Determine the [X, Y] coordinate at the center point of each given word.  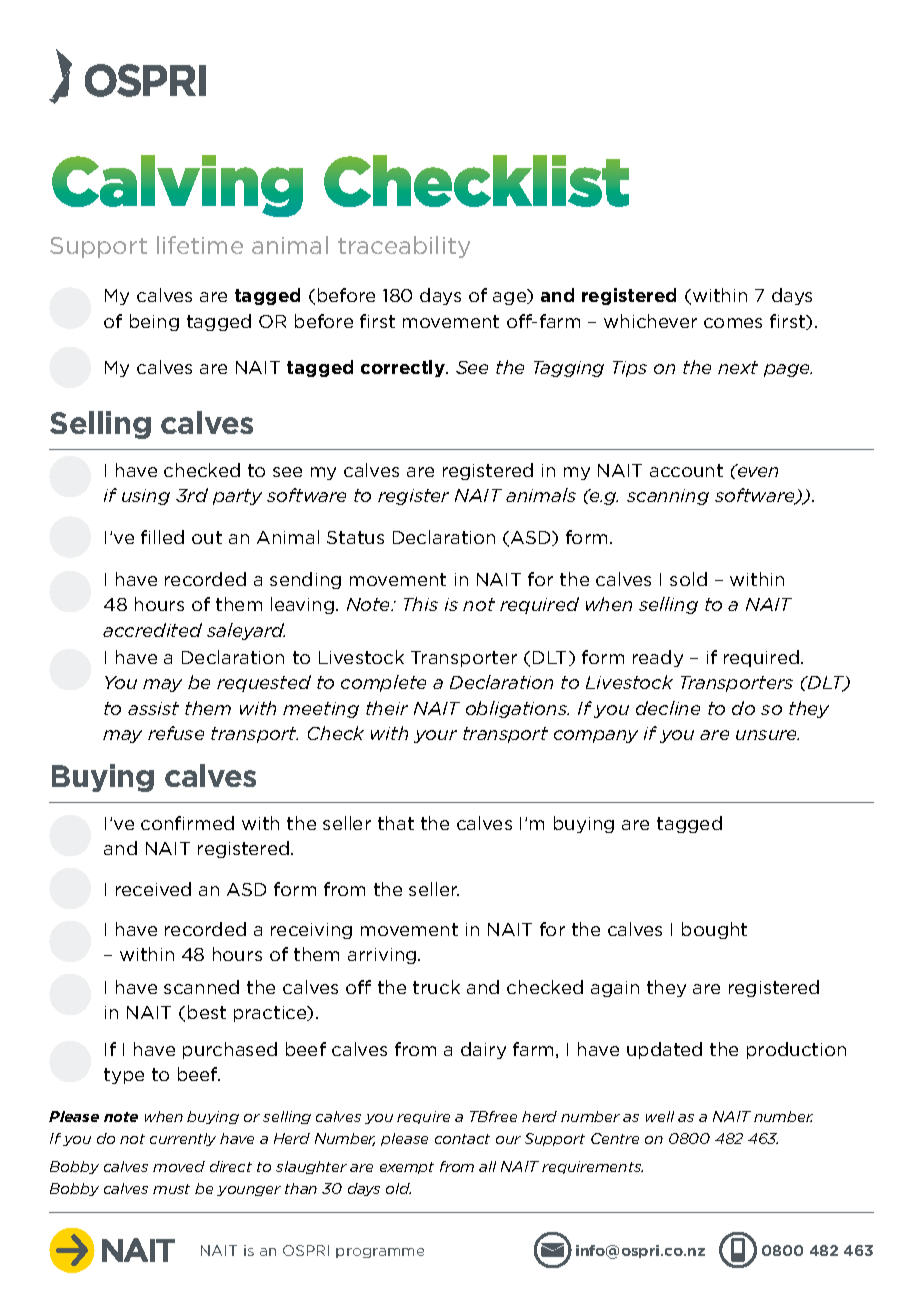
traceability [404, 247]
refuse [176, 733]
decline [668, 708]
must [171, 1189]
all [487, 1166]
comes [733, 323]
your [435, 736]
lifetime [200, 245]
